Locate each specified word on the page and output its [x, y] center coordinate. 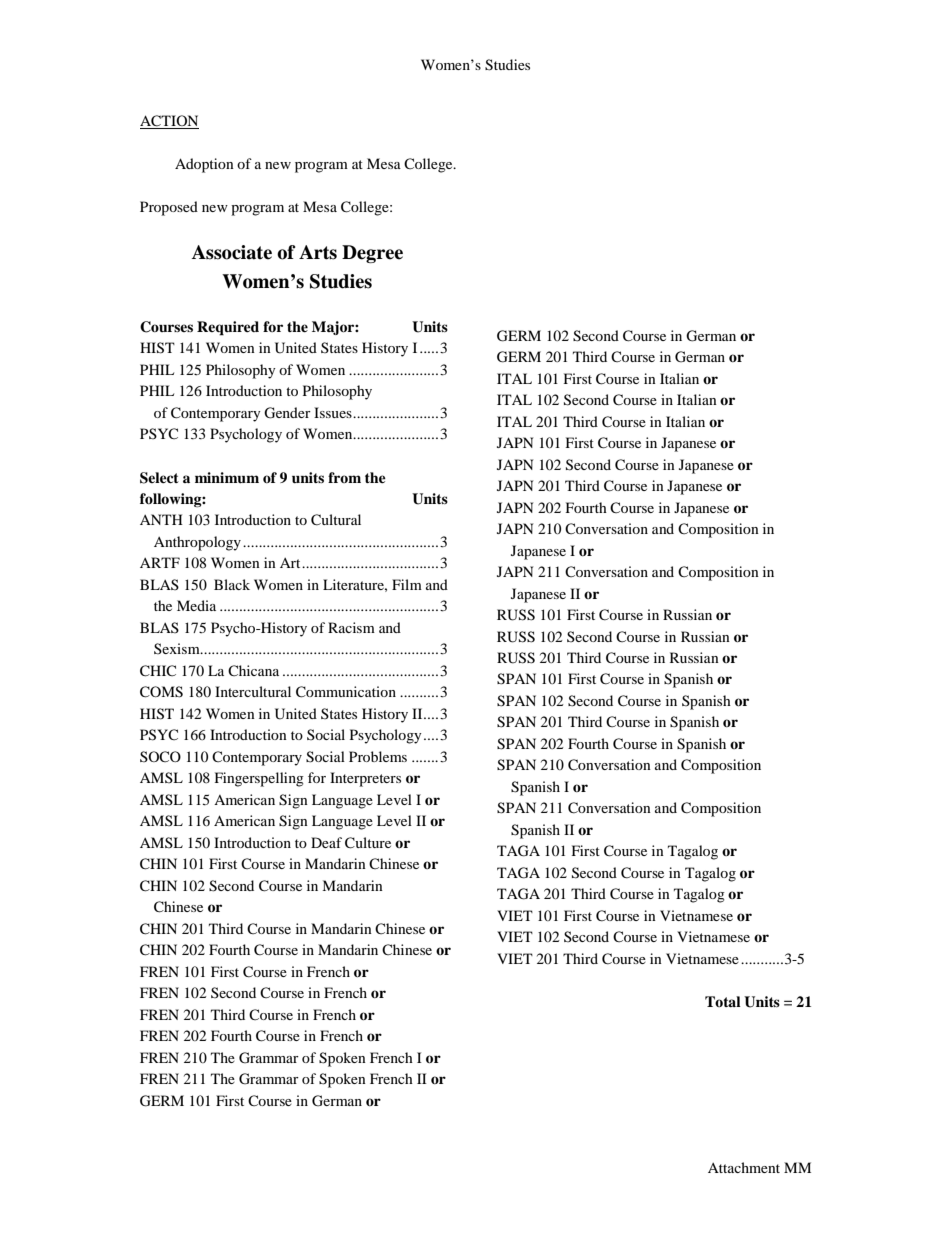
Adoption [204, 165]
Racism [351, 627]
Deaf [326, 842]
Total [723, 1001]
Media [196, 605]
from [344, 477]
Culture [368, 843]
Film [407, 584]
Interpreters [365, 779]
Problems [378, 756]
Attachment [744, 1167]
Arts [318, 252]
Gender [287, 413]
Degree [372, 254]
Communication [346, 692]
